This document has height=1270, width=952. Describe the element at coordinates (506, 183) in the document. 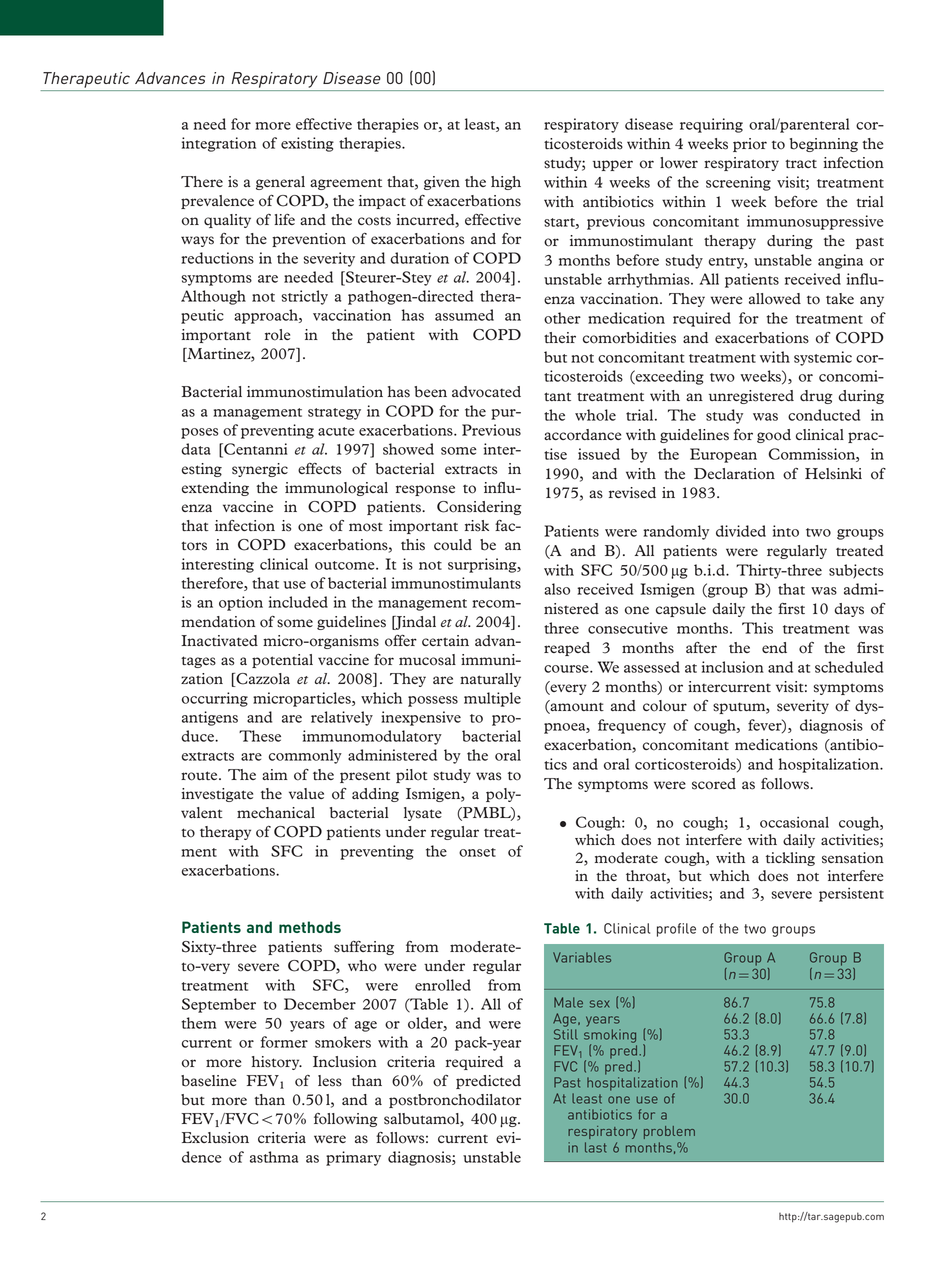

I see `high` at that location.
